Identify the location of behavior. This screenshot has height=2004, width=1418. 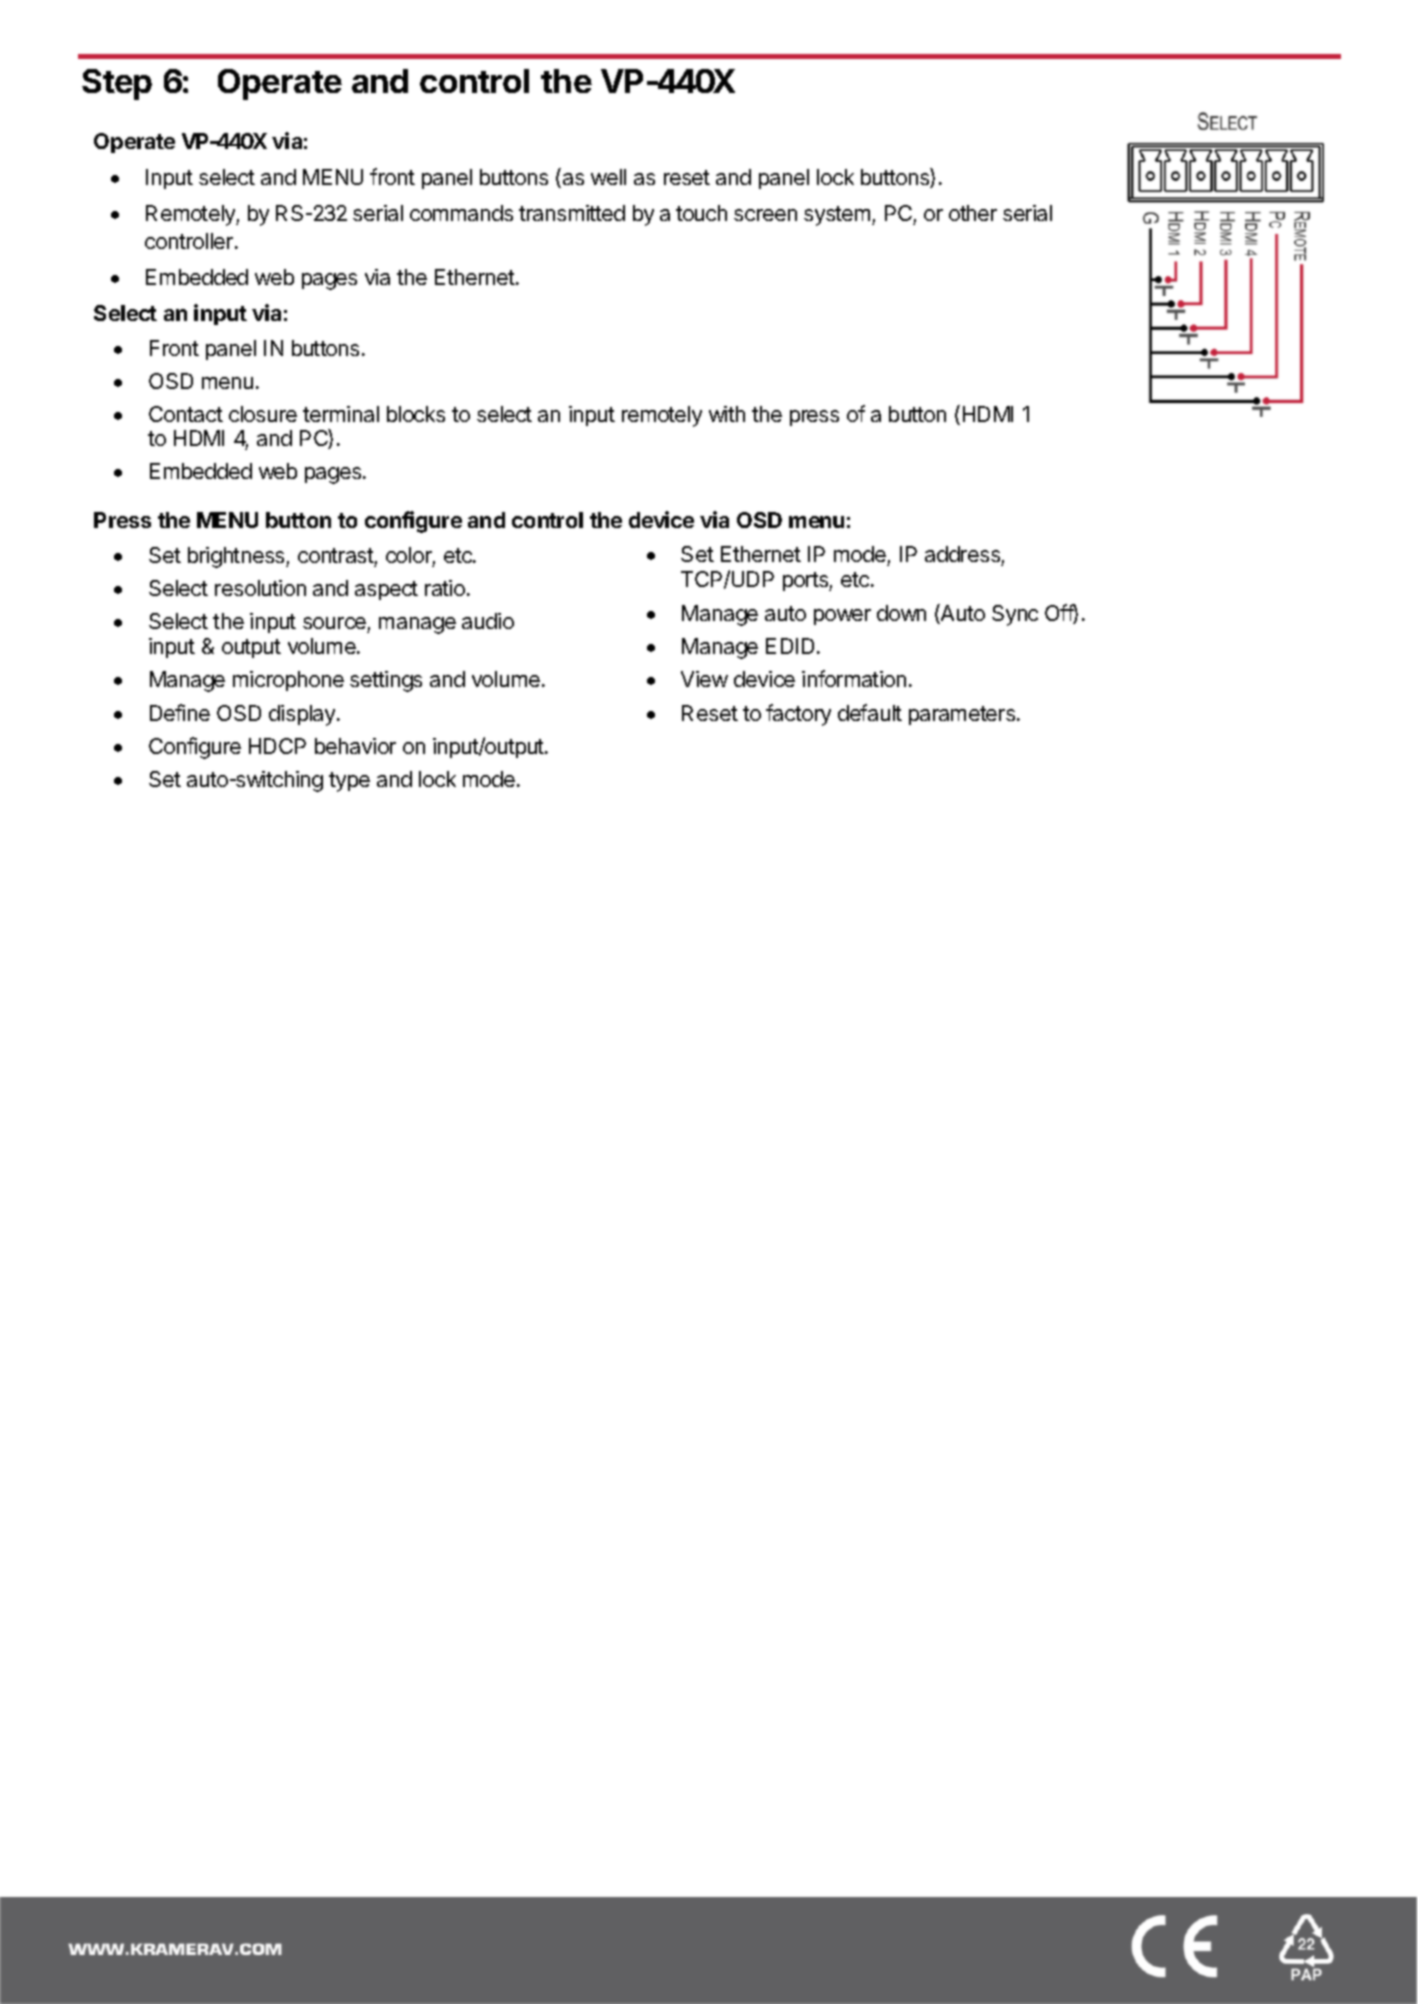
(355, 746).
